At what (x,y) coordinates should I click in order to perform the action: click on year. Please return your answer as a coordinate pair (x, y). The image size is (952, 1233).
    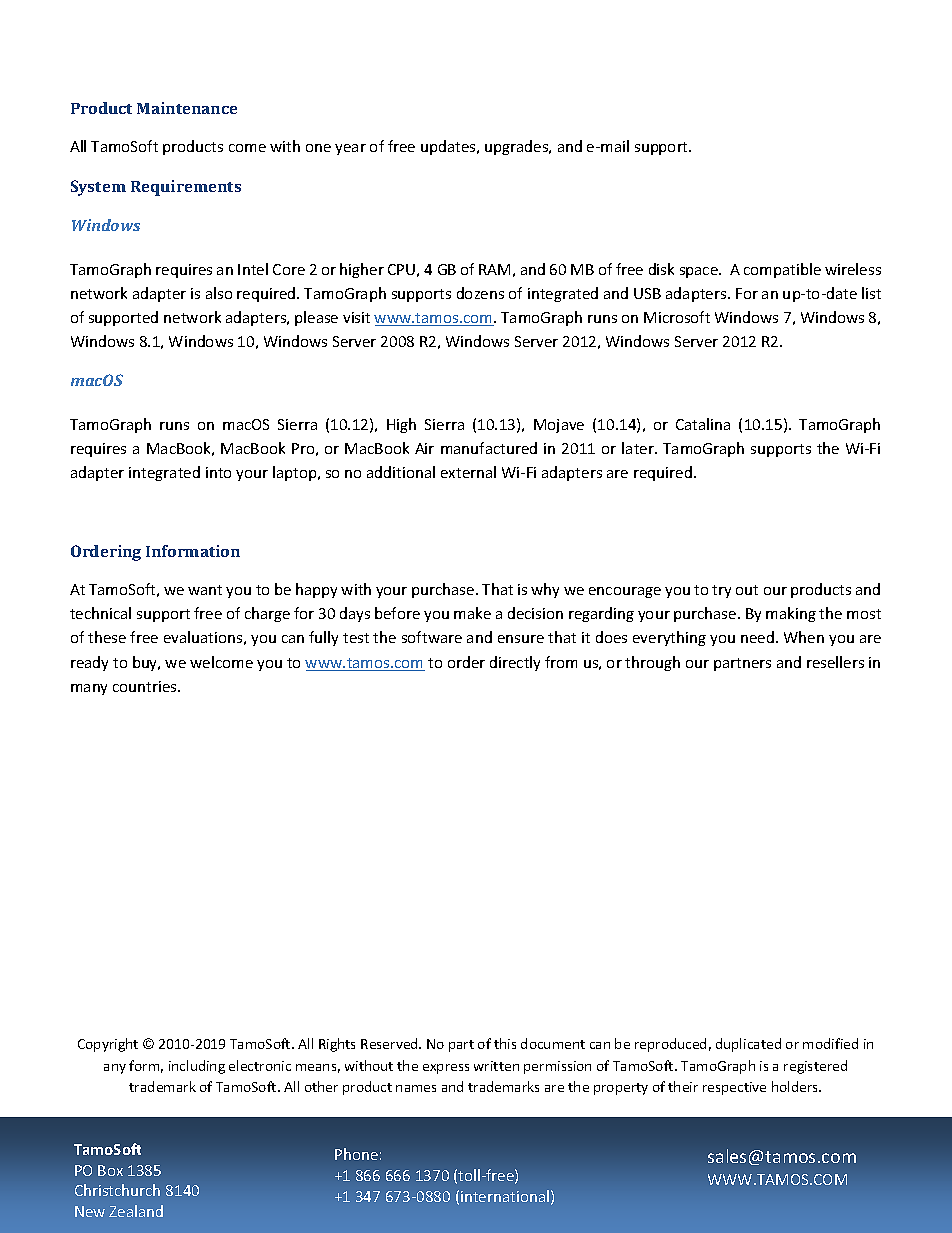
    Looking at the image, I should click on (350, 149).
